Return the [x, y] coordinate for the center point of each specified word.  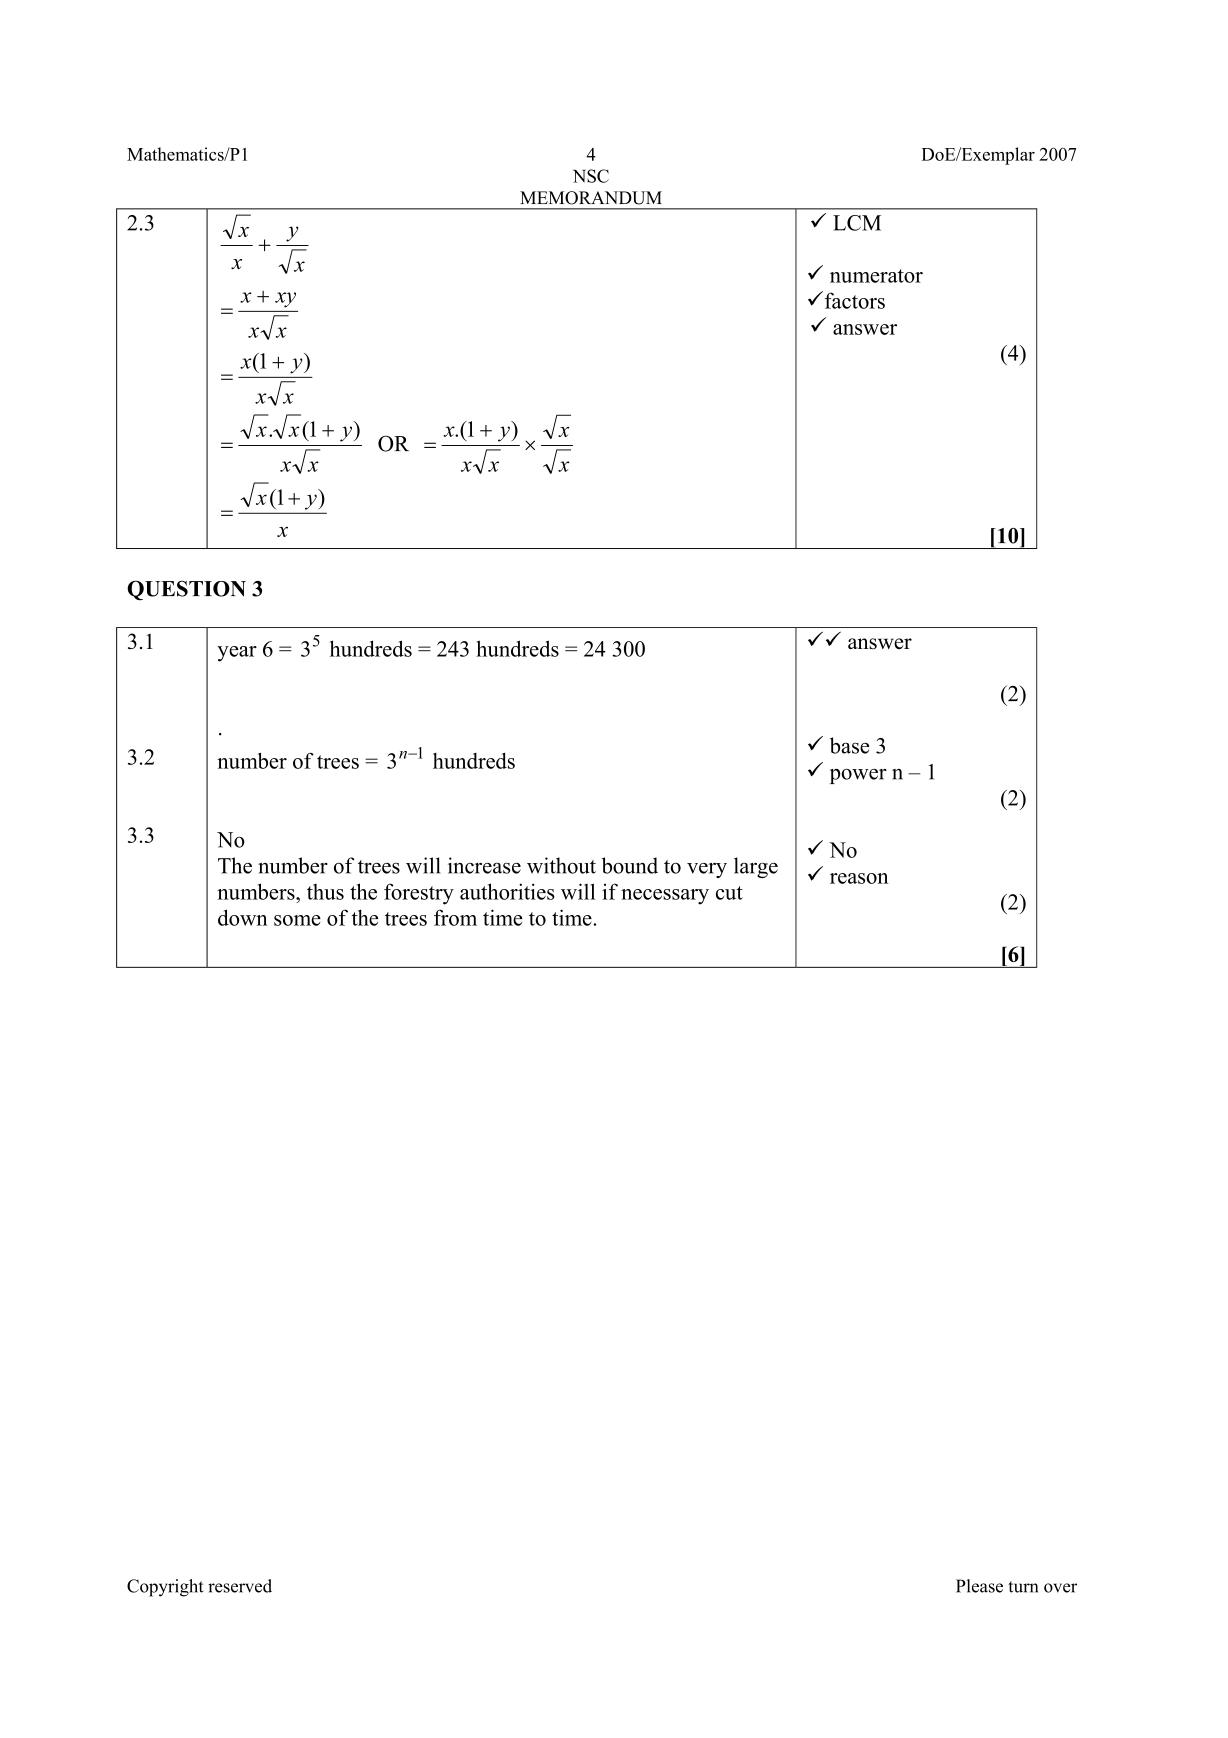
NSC [591, 176]
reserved [240, 1586]
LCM [857, 223]
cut [729, 893]
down [243, 917]
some [297, 920]
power [858, 776]
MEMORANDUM [591, 198]
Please [979, 1586]
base [849, 745]
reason [859, 878]
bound [630, 865]
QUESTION [186, 590]
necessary [665, 897]
